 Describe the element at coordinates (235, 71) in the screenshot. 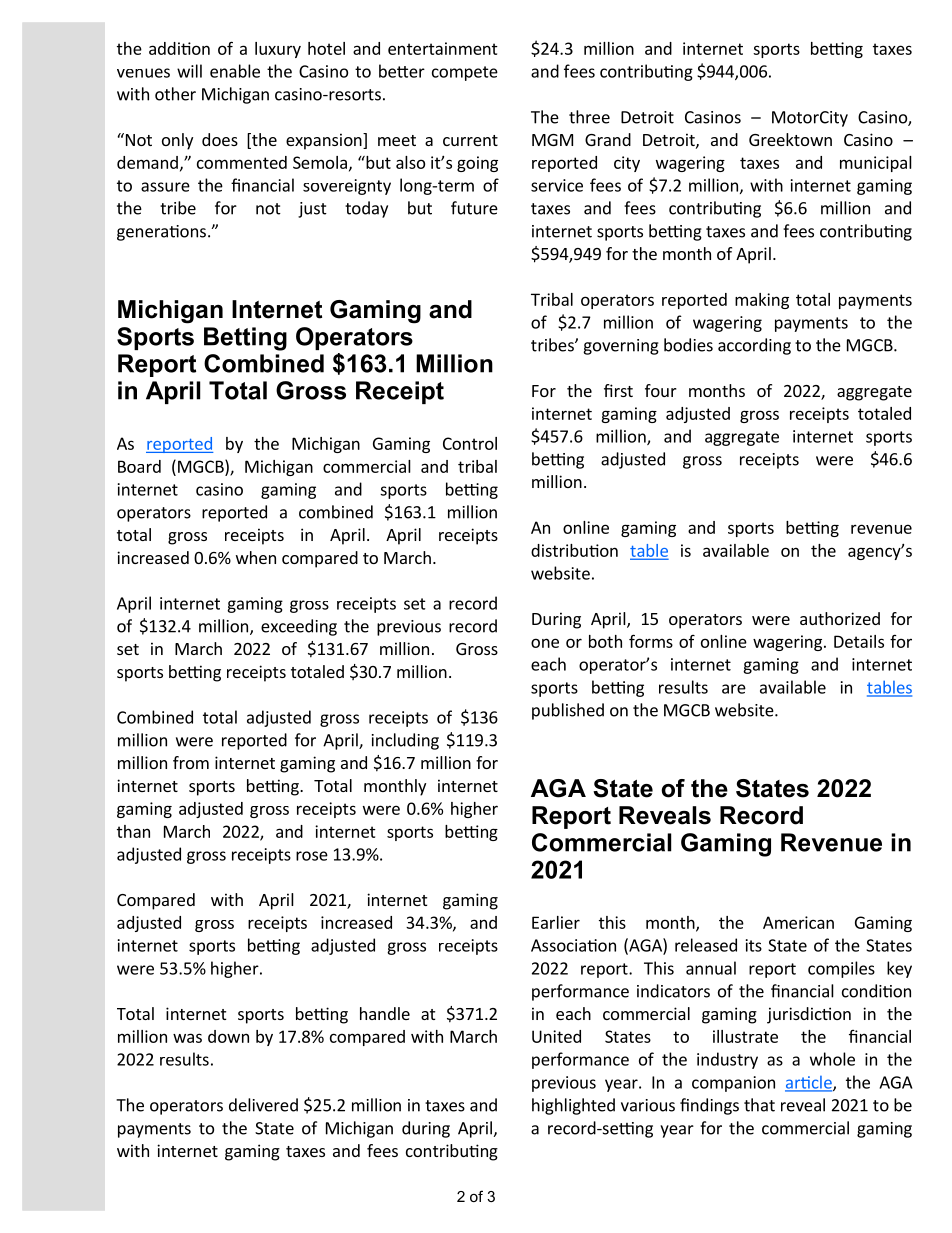

I see `enable` at that location.
